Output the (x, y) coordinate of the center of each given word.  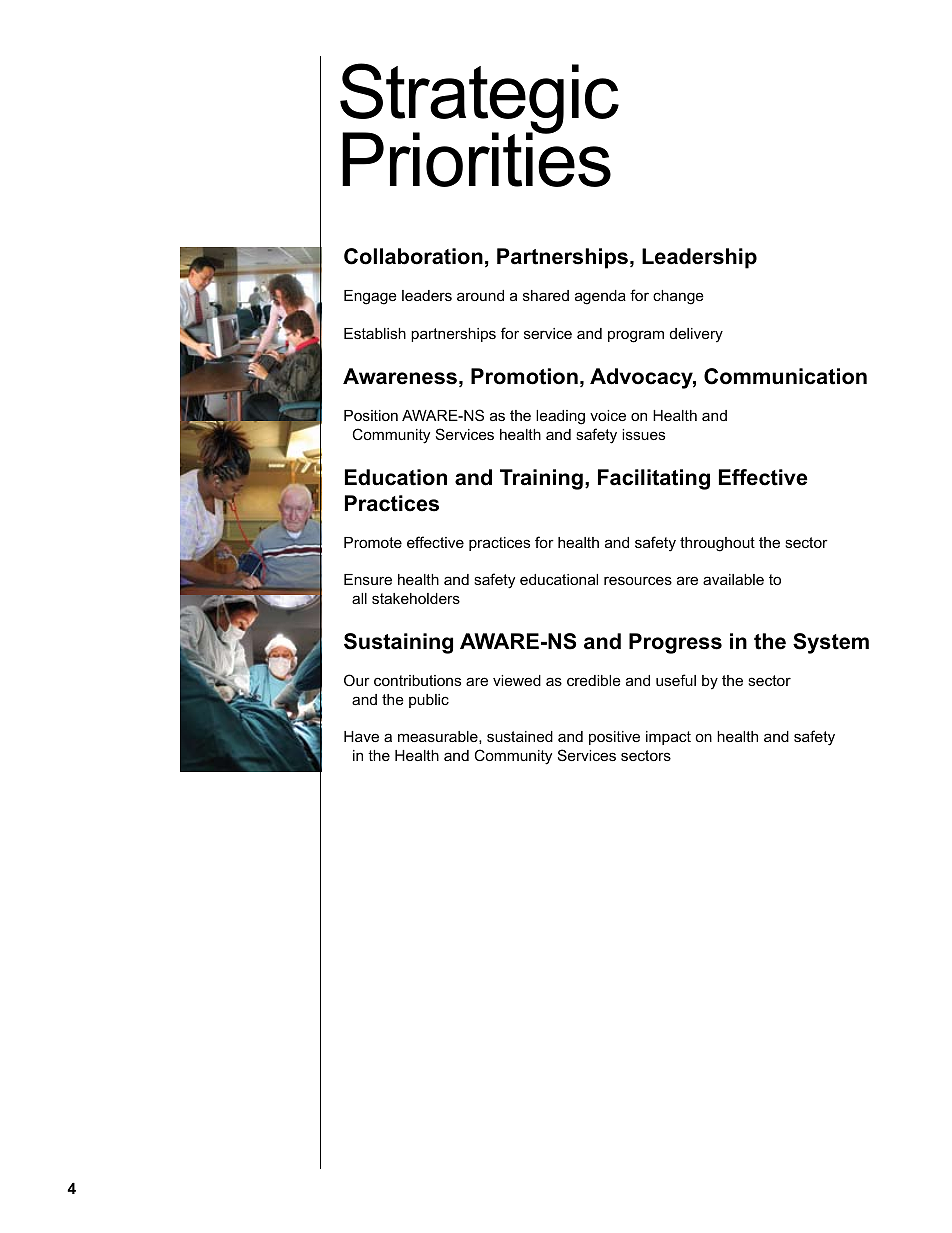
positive (614, 738)
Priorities (476, 158)
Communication (785, 376)
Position (371, 415)
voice (608, 415)
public (429, 701)
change (678, 297)
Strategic (479, 99)
